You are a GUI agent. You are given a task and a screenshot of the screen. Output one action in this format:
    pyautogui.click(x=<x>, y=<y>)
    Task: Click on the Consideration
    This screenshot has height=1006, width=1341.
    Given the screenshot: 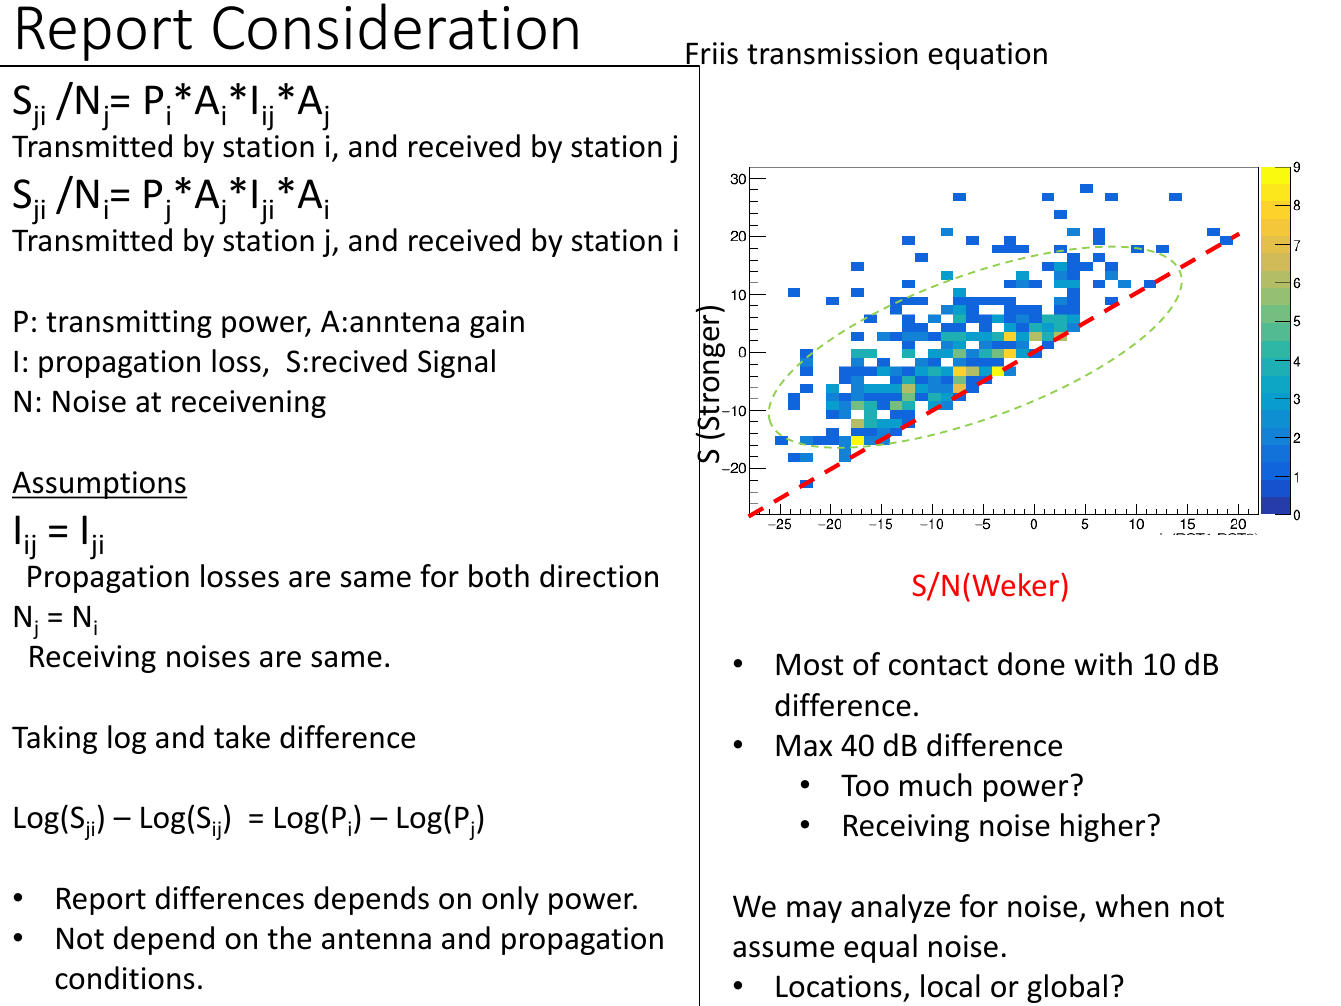 What is the action you would take?
    pyautogui.click(x=395, y=26)
